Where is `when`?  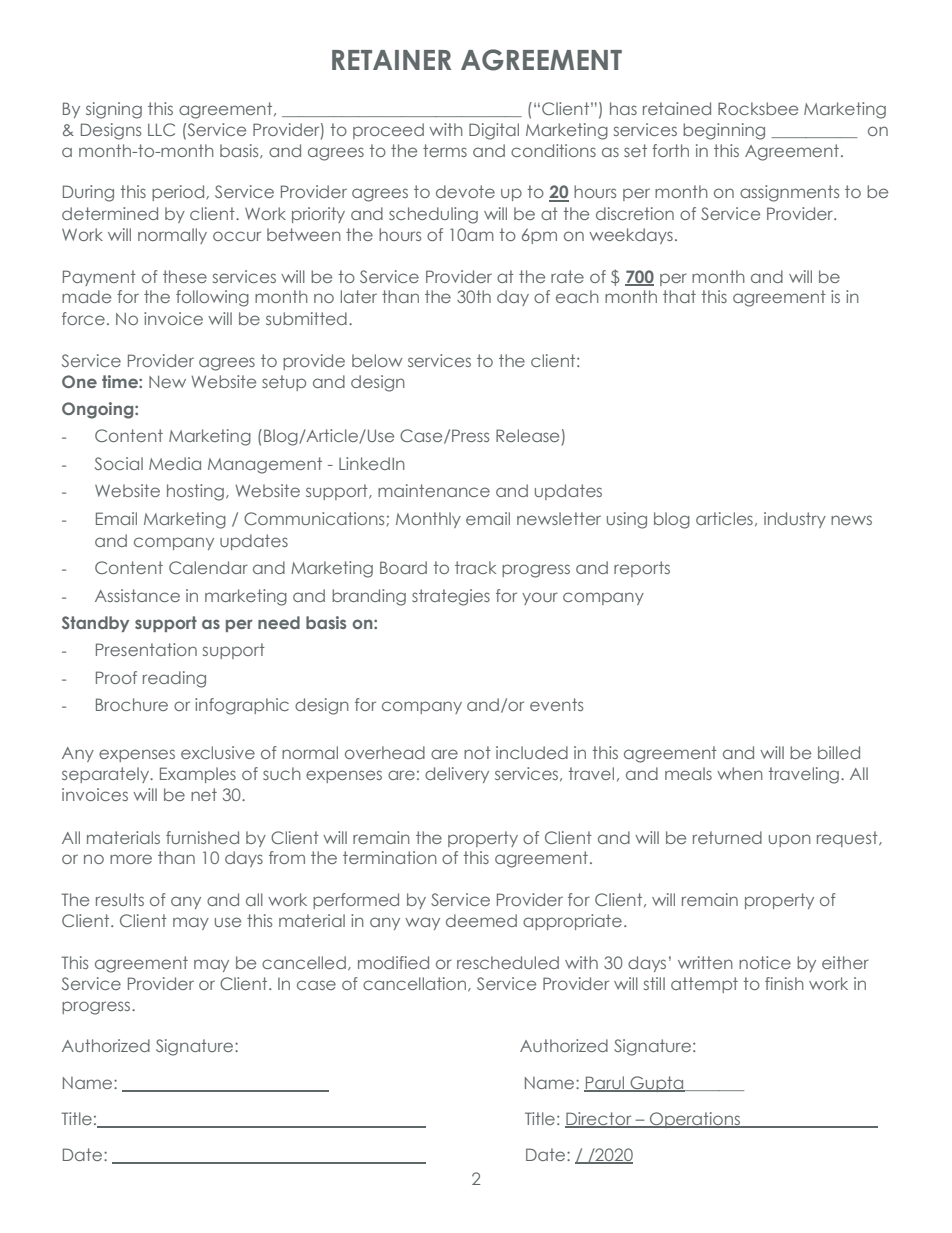 when is located at coordinates (740, 773).
